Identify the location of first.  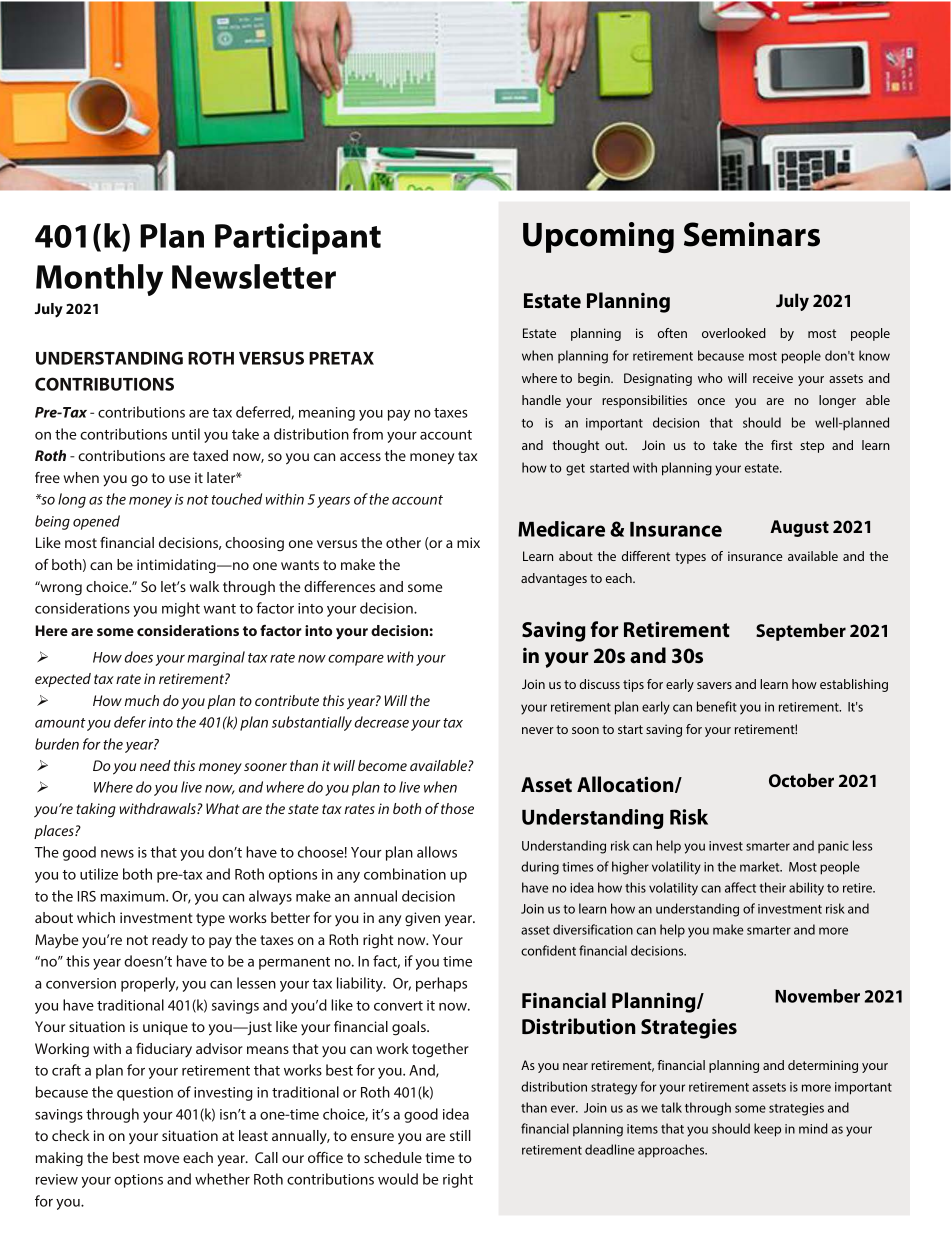
(782, 445).
